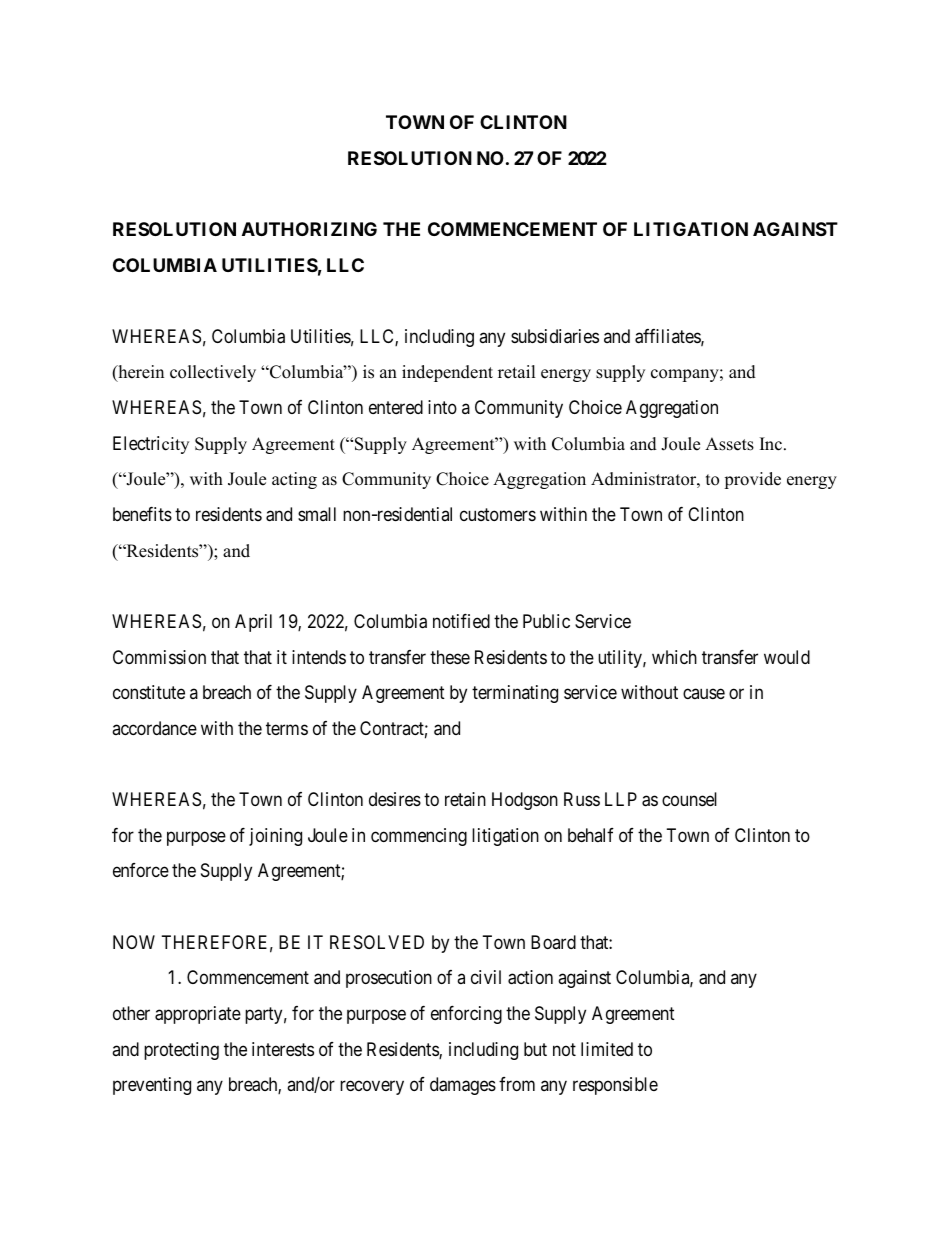 The image size is (952, 1233). What do you see at coordinates (181, 1051) in the screenshot?
I see `protecting` at bounding box center [181, 1051].
